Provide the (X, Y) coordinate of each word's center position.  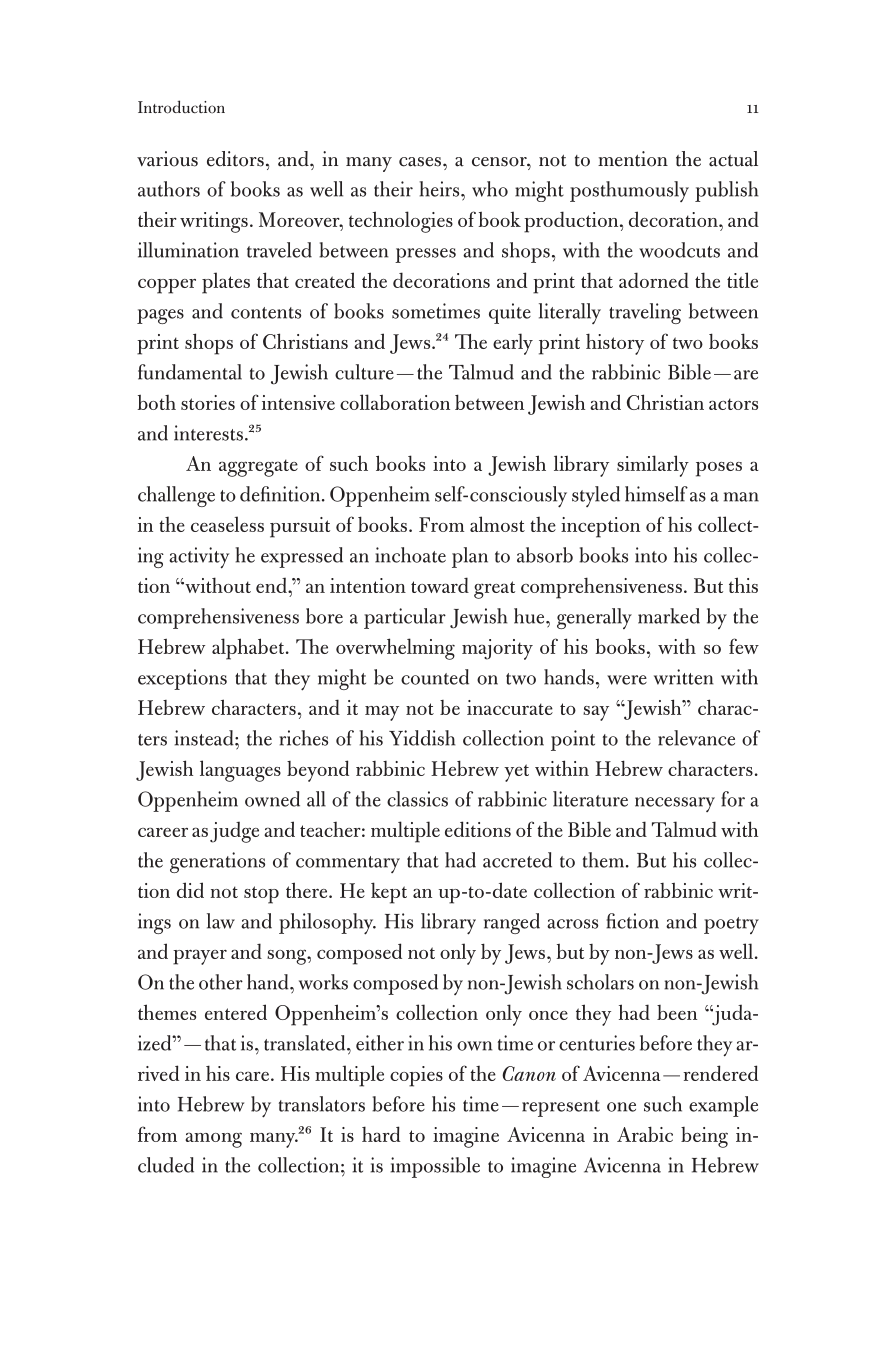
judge (234, 832)
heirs (440, 189)
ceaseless (227, 524)
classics (417, 799)
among (213, 1140)
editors (235, 159)
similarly (653, 466)
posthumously (629, 191)
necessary (675, 804)
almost (497, 524)
